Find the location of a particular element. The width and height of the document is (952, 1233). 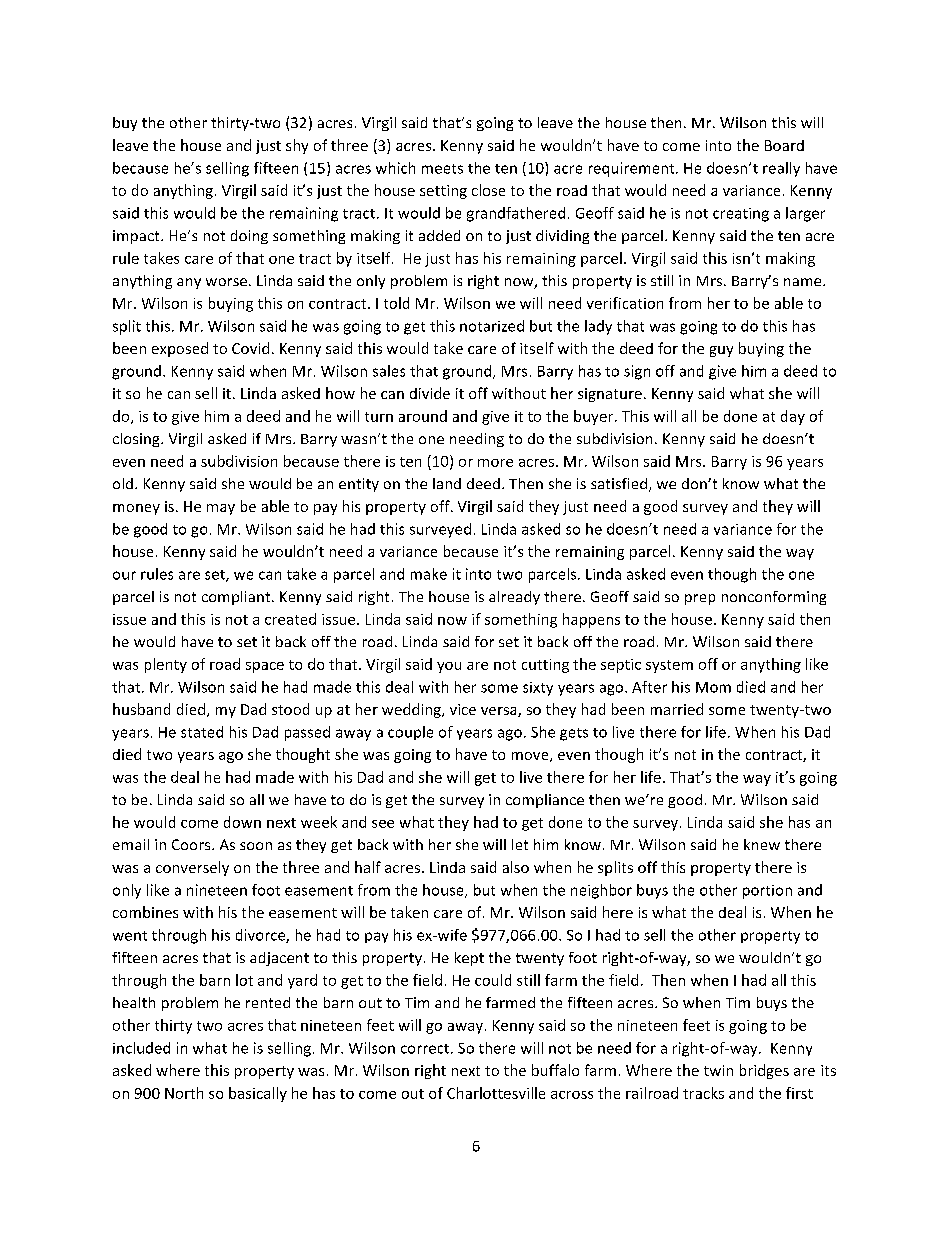

really is located at coordinates (781, 169).
